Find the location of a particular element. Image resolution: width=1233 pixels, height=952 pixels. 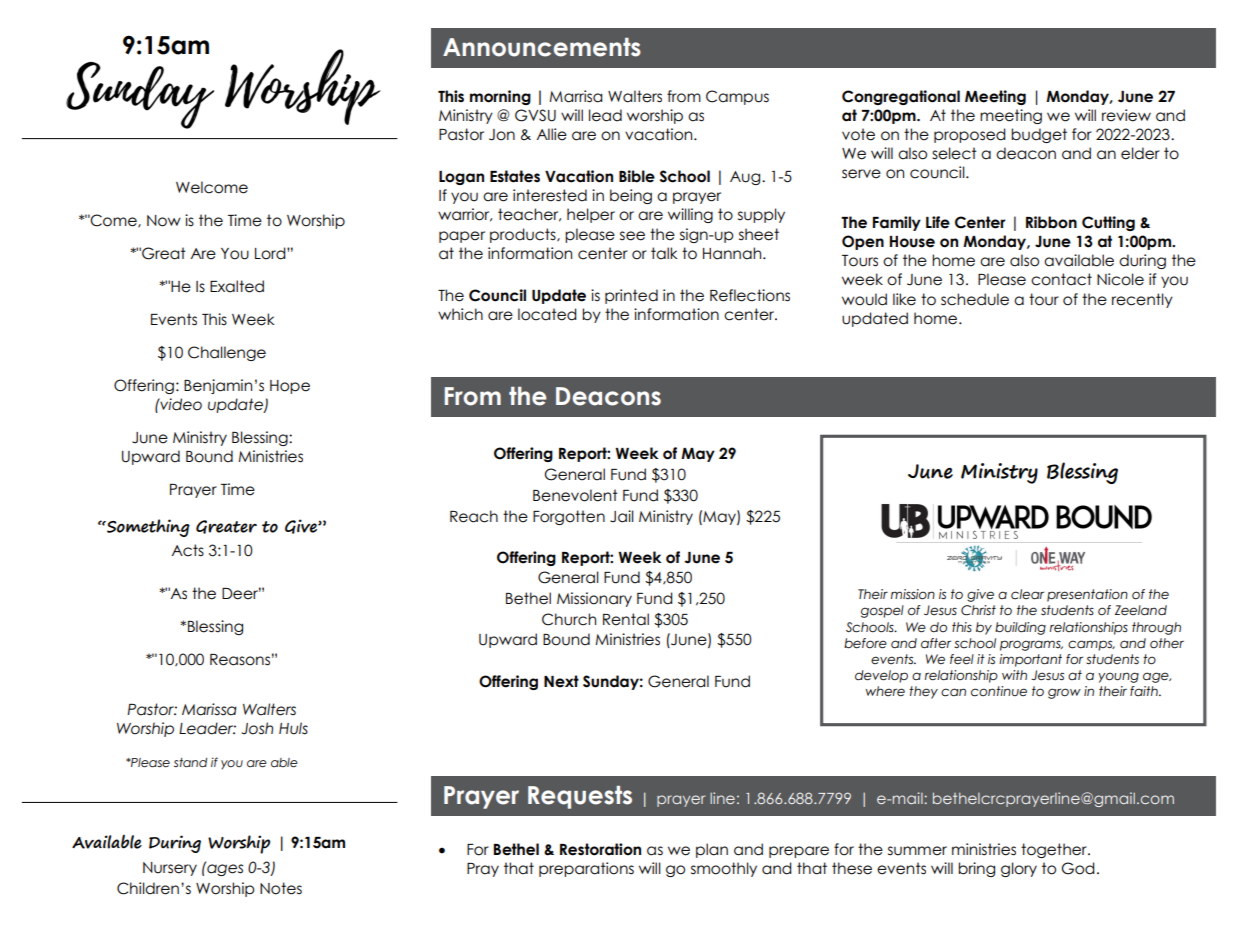

Something is located at coordinates (147, 528).
